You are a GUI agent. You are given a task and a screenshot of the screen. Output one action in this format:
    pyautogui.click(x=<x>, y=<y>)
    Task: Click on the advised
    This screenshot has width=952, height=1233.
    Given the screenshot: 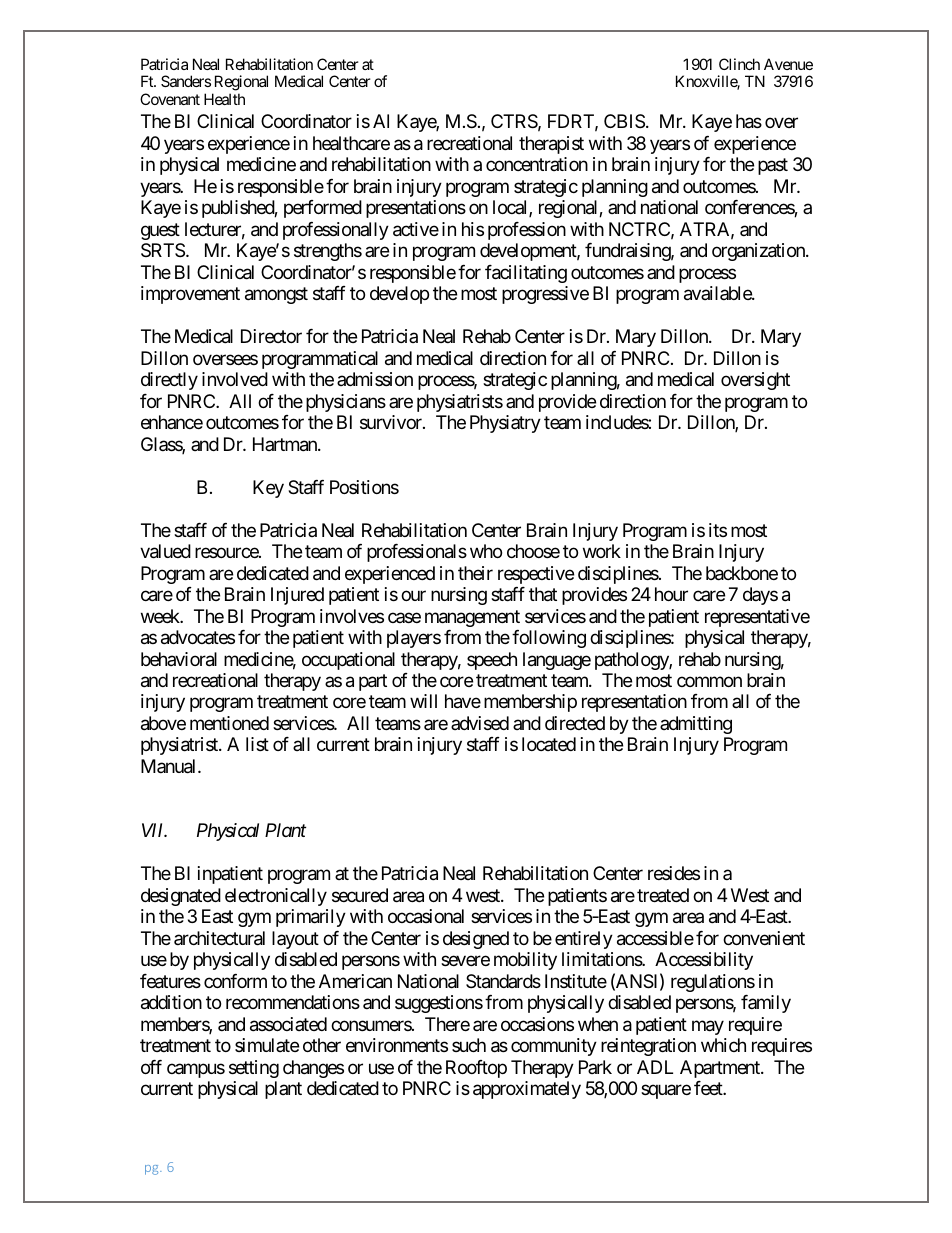 What is the action you would take?
    pyautogui.click(x=480, y=723)
